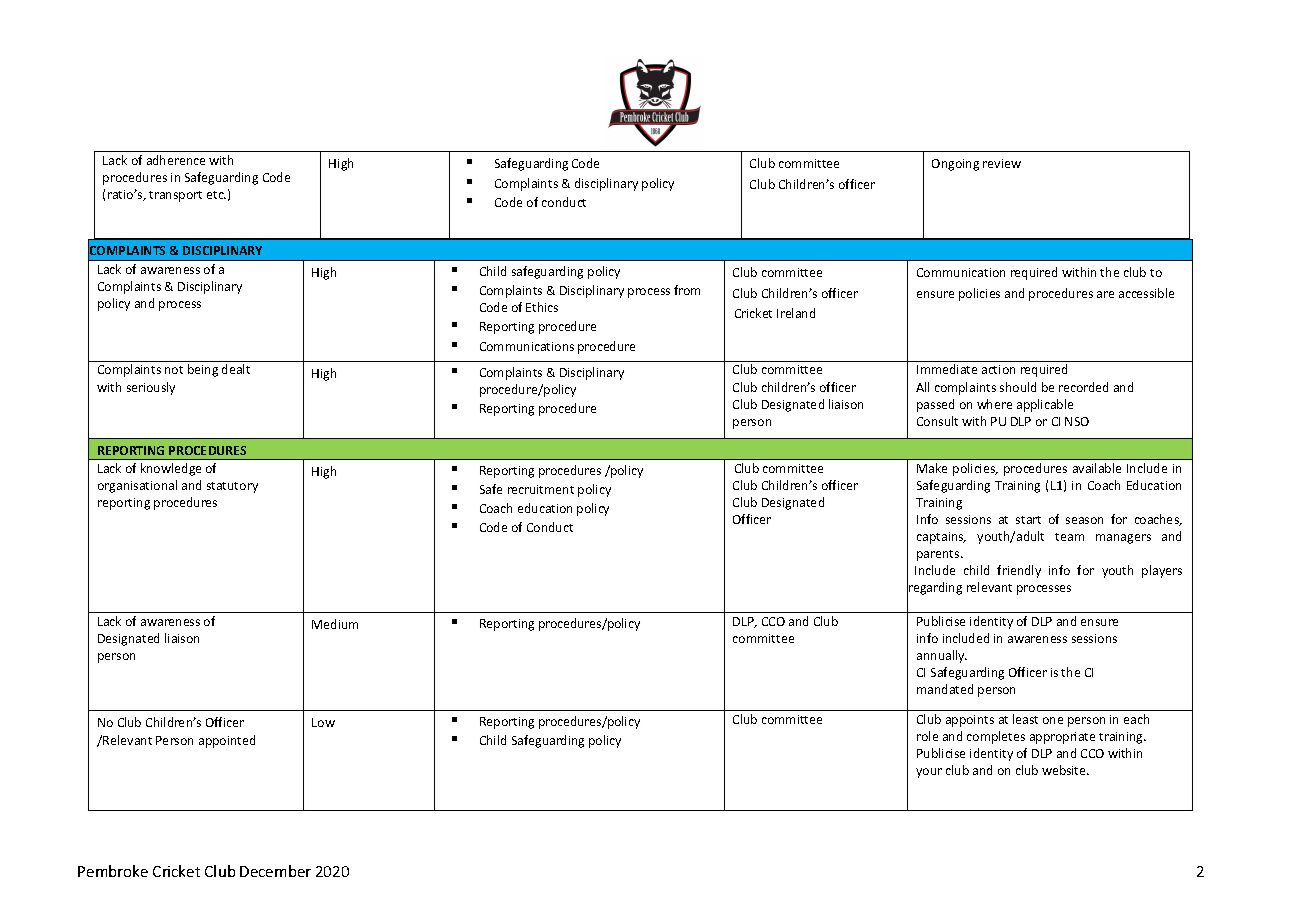  Describe the element at coordinates (929, 773) in the image. I see `your` at that location.
